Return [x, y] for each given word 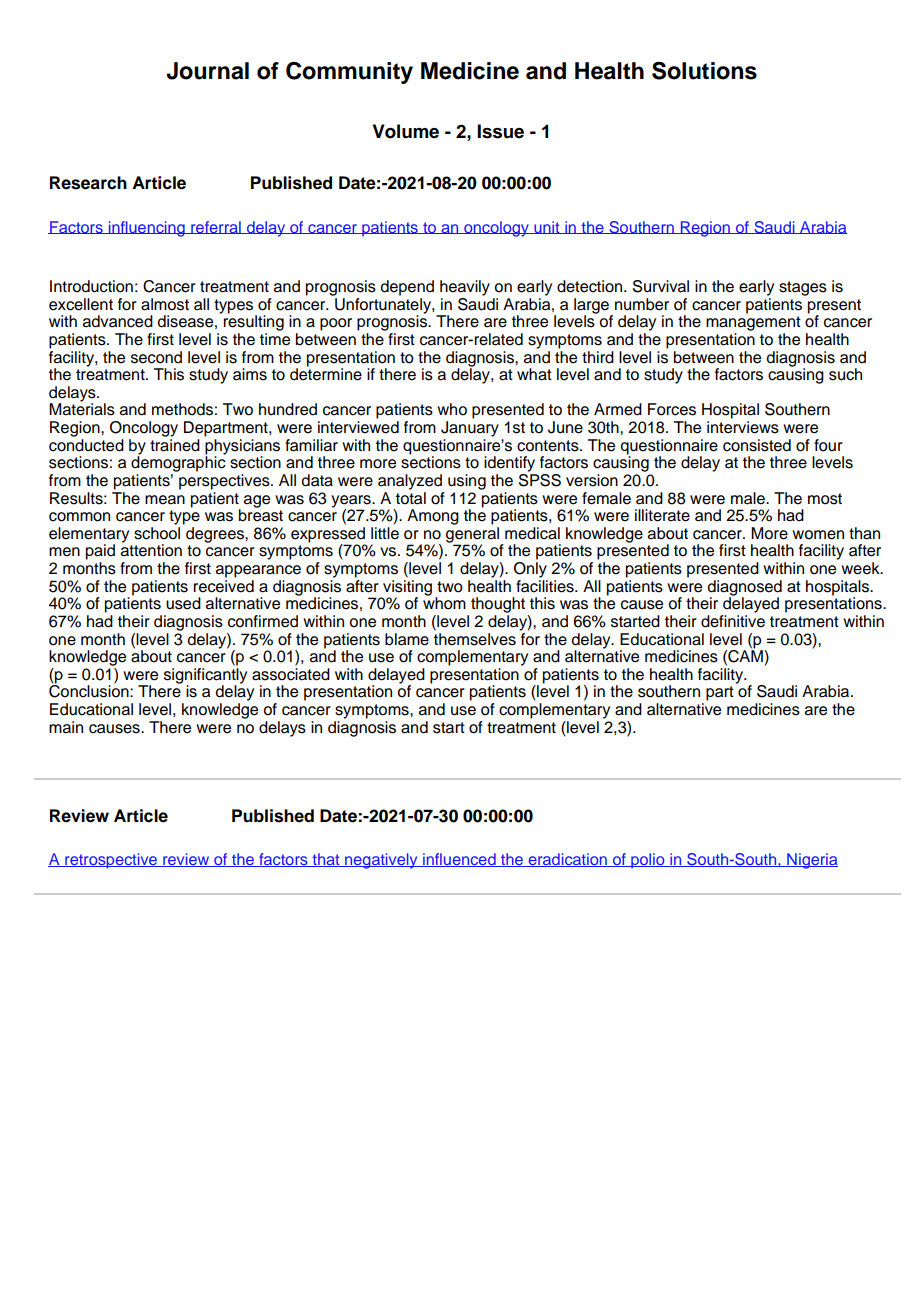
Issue [500, 131]
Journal [207, 71]
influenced [459, 860]
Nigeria [811, 861]
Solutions [704, 71]
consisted [757, 445]
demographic [178, 463]
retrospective [111, 861]
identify [509, 464]
